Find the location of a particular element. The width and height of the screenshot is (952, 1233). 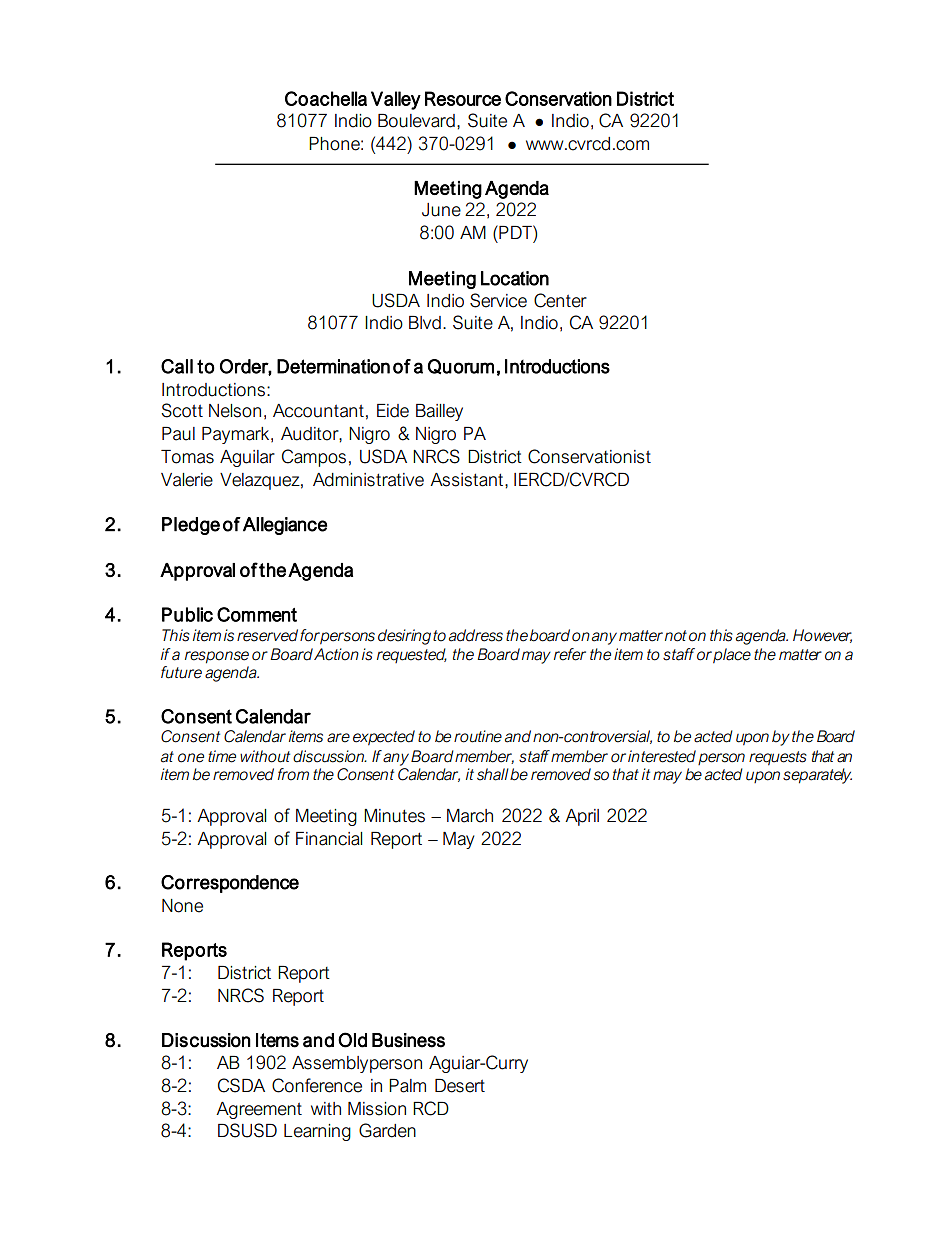

March is located at coordinates (470, 816).
